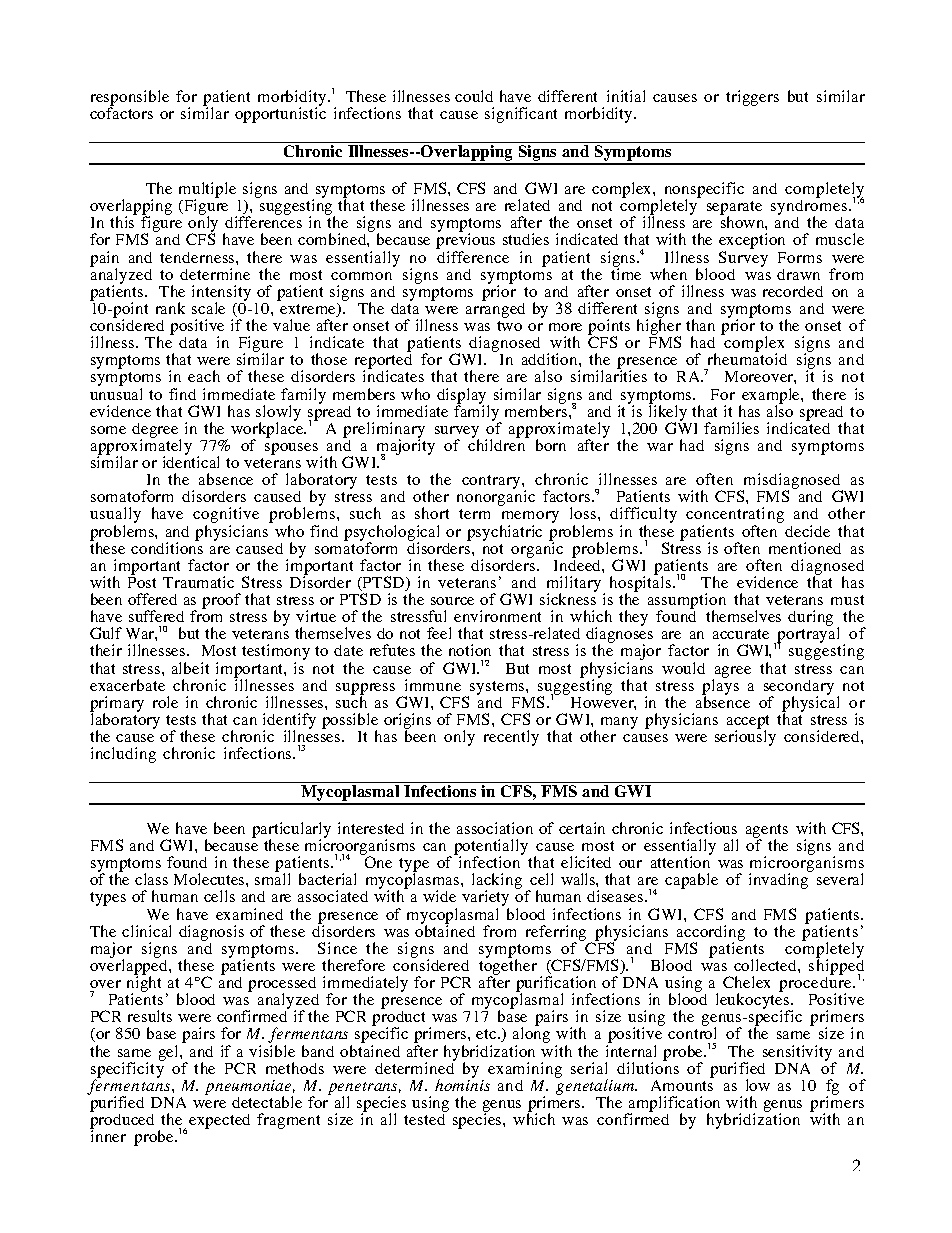 The image size is (952, 1233). I want to click on environment, so click(497, 616).
